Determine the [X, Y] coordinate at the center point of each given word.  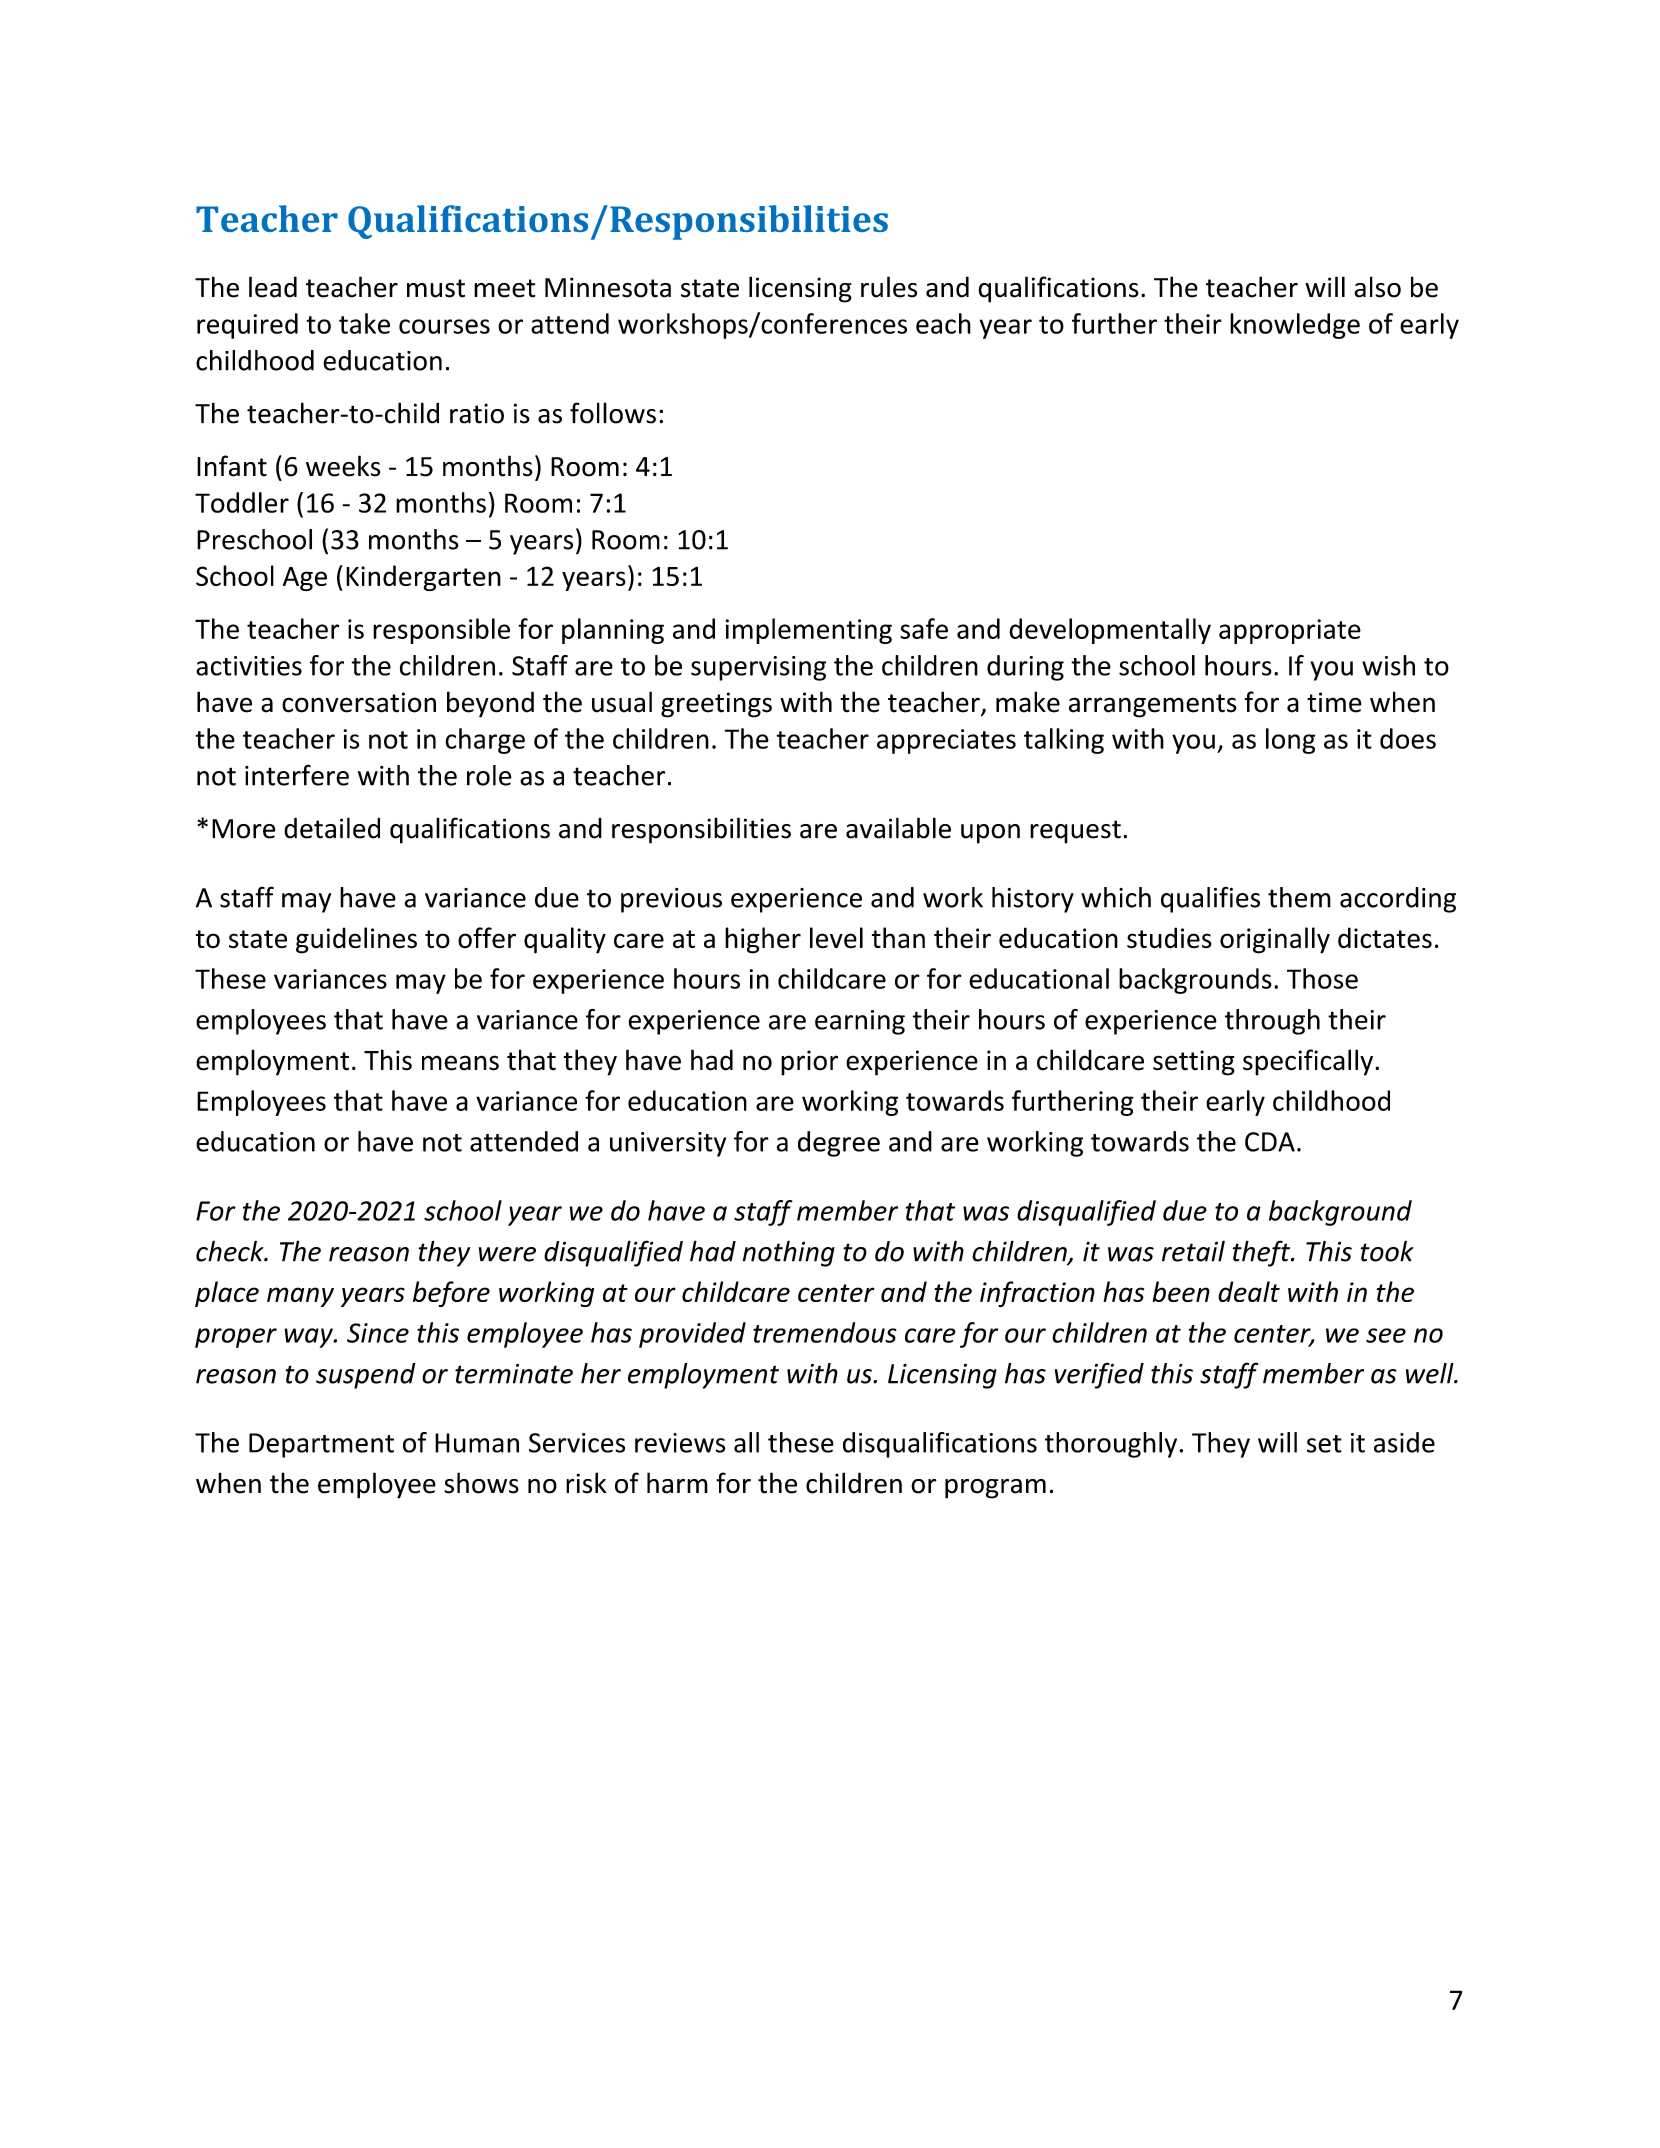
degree [839, 1144]
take [364, 323]
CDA [1270, 1142]
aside [1404, 1442]
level [836, 938]
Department [321, 1445]
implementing [809, 631]
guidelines [356, 940]
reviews [680, 1443]
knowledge [1295, 326]
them [1299, 897]
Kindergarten [423, 578]
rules [889, 287]
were [507, 1254]
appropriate [1290, 631]
